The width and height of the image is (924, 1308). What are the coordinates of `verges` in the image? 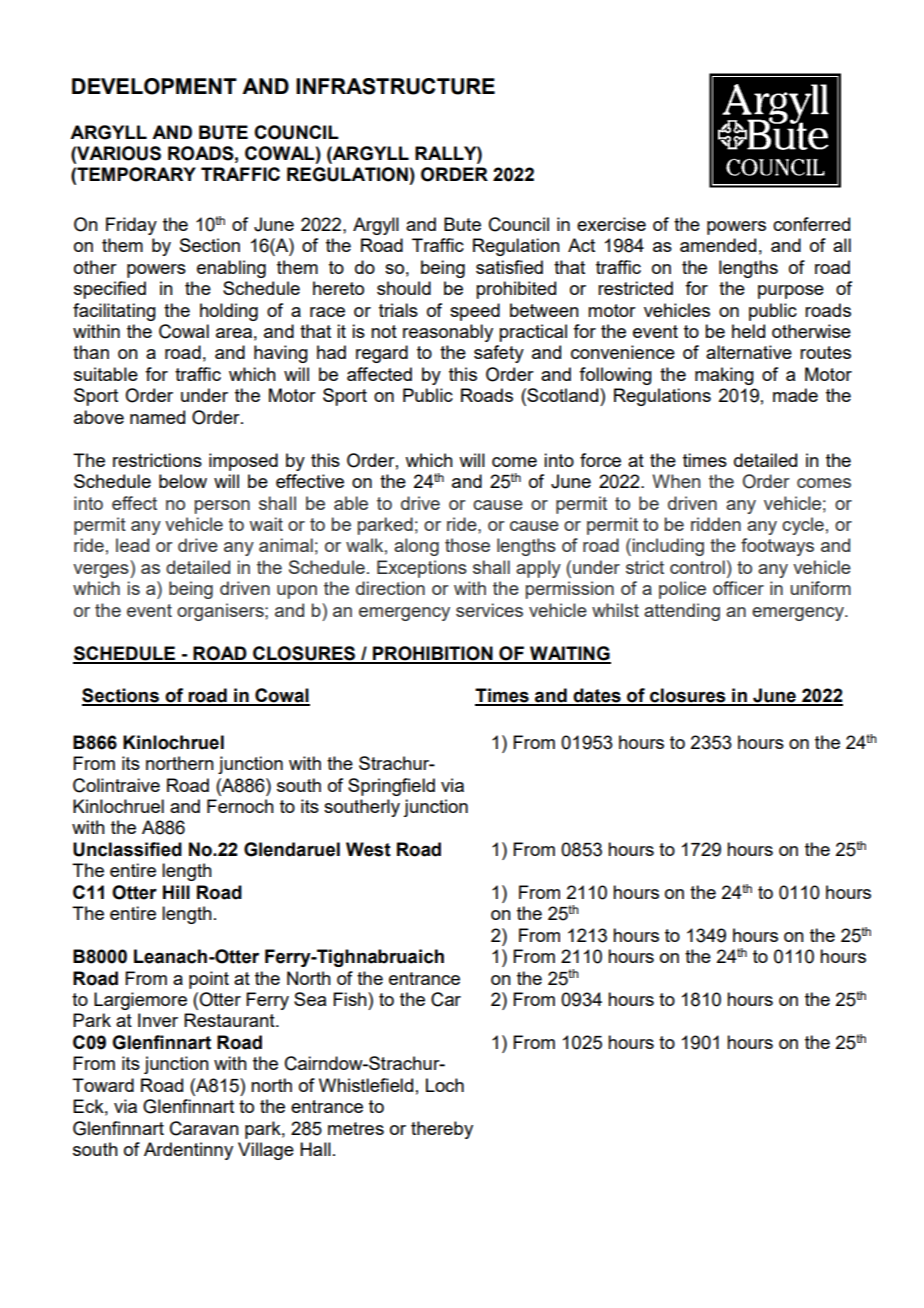 It's located at (102, 571).
